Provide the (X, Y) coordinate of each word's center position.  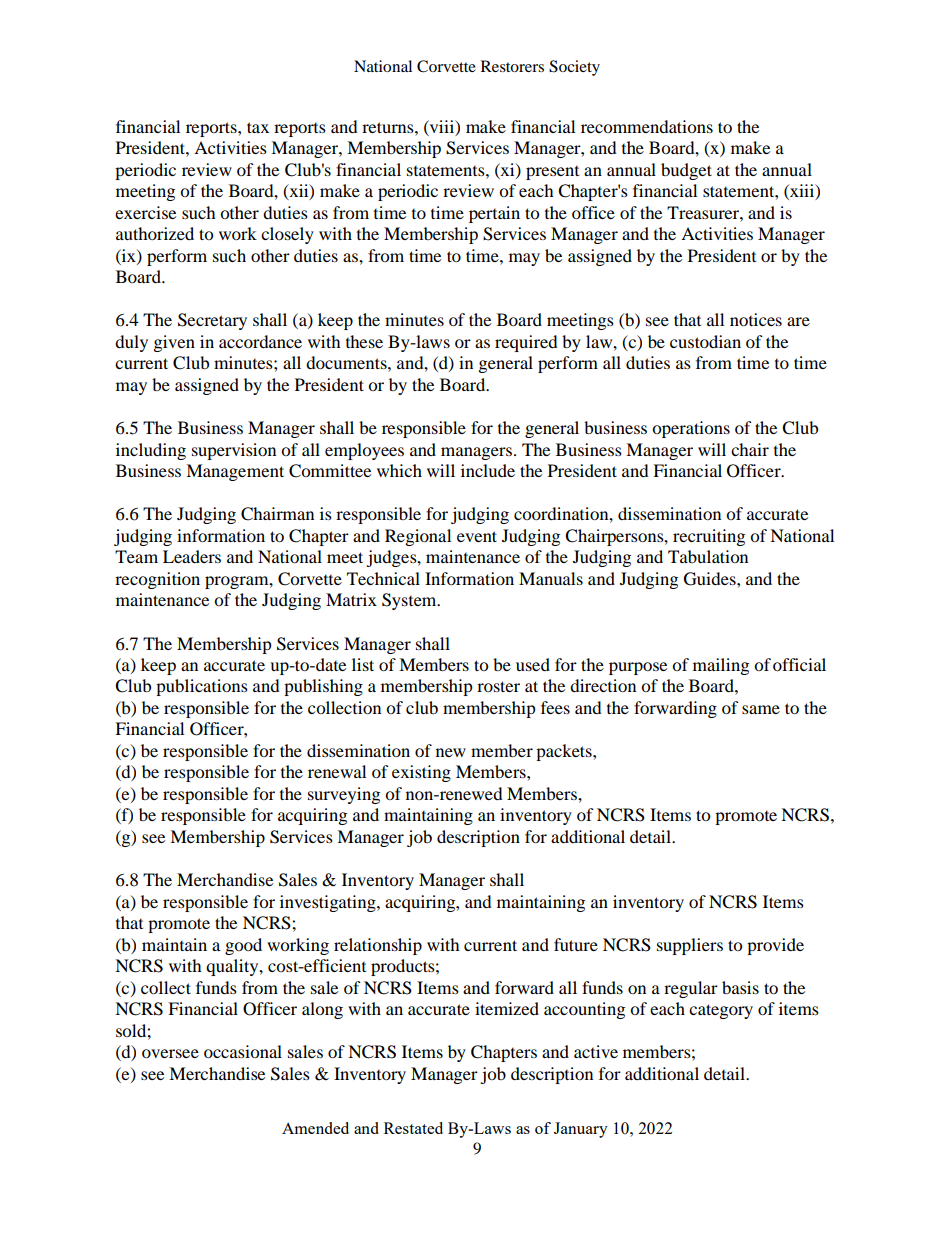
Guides (711, 579)
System (410, 601)
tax (258, 127)
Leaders (192, 556)
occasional (243, 1051)
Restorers (512, 66)
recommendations (647, 126)
